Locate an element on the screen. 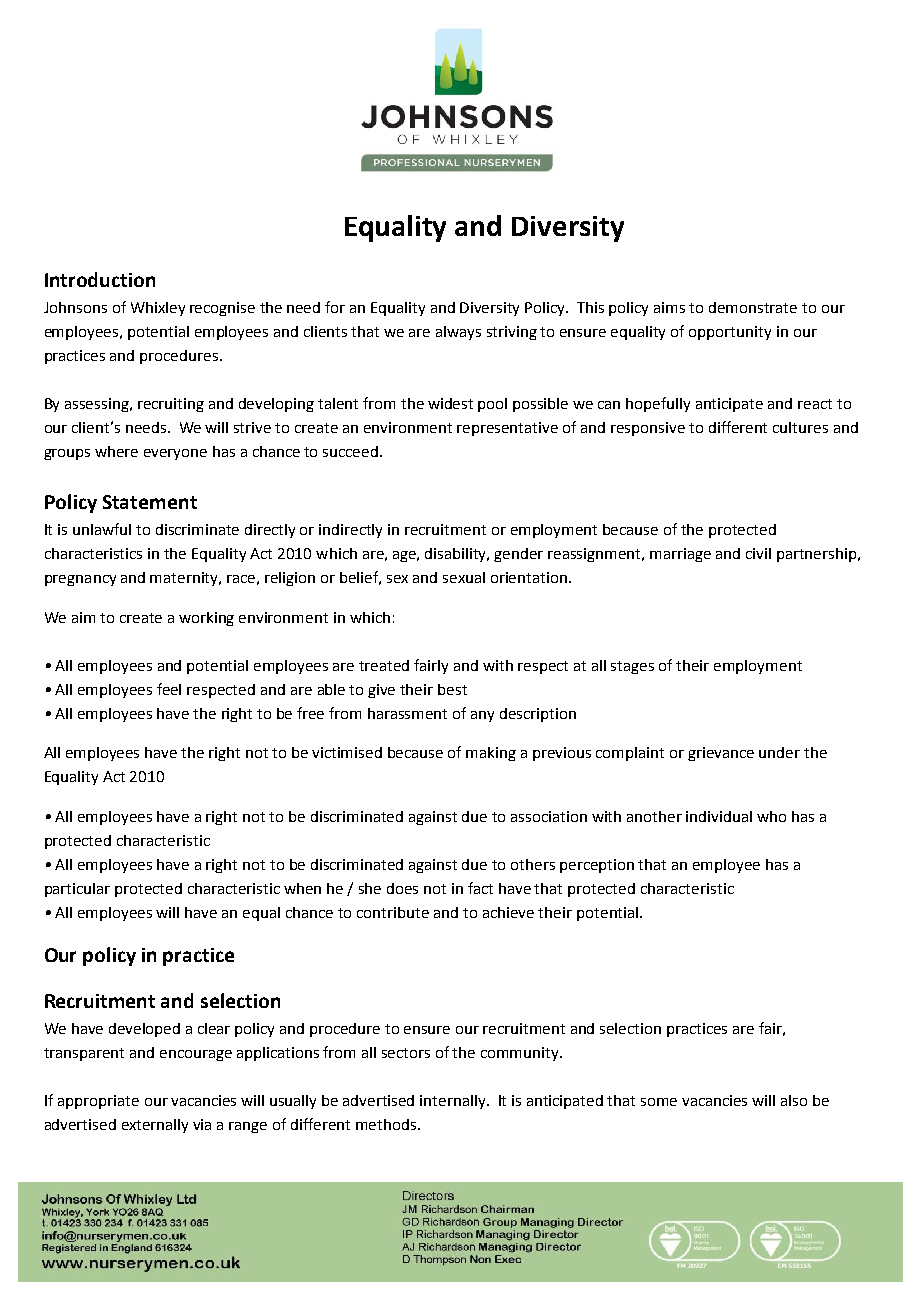  best is located at coordinates (452, 689).
